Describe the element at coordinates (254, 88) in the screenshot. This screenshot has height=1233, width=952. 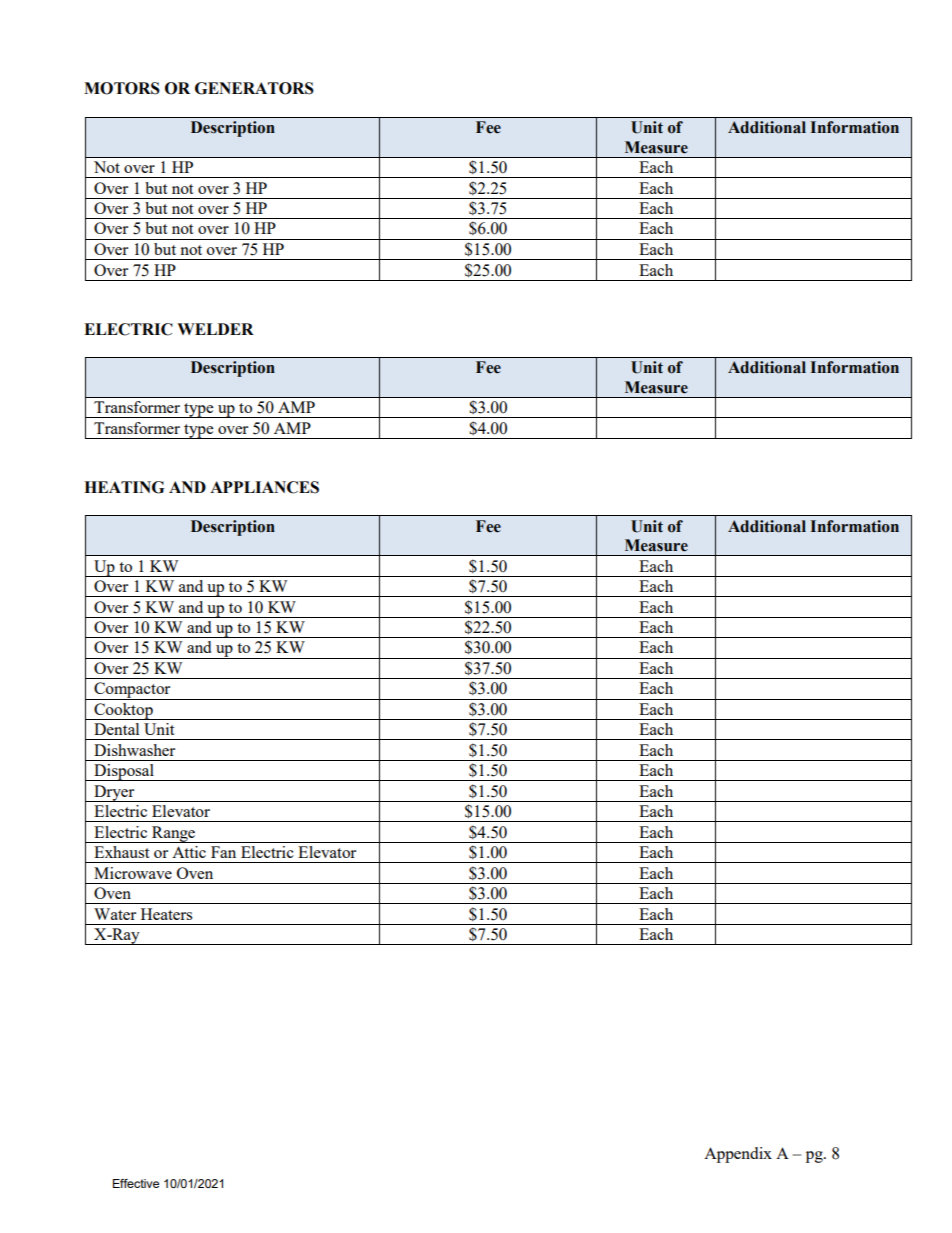
I see `GENERATORS` at that location.
